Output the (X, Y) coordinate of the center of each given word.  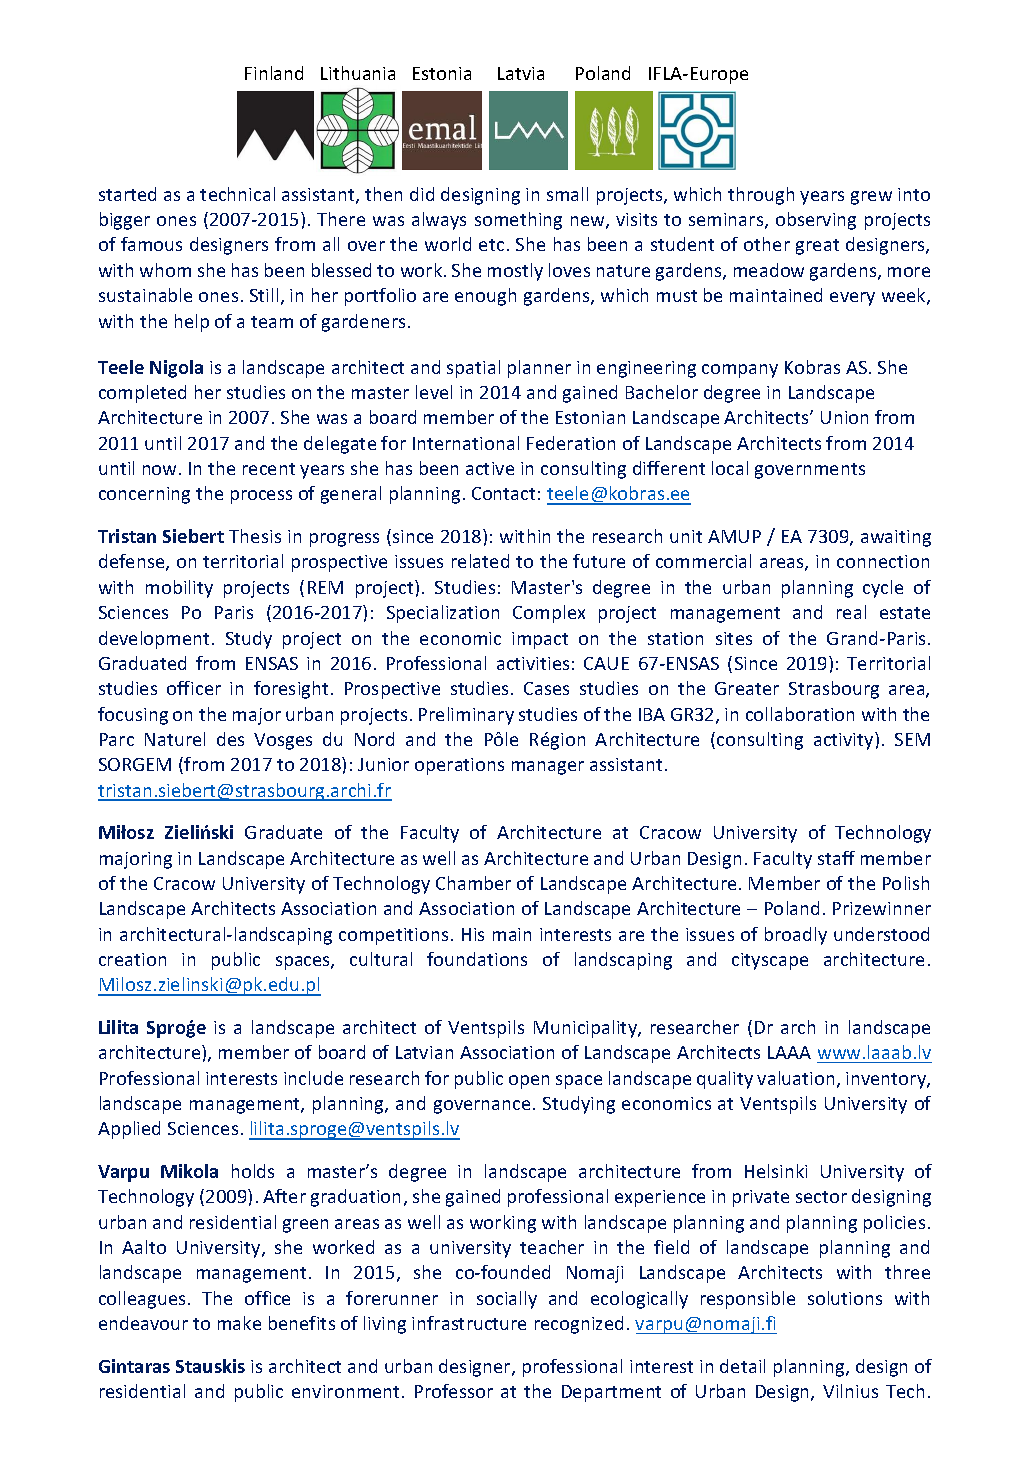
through (761, 196)
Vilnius (850, 1391)
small (567, 194)
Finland (274, 73)
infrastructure (469, 1323)
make (239, 1323)
